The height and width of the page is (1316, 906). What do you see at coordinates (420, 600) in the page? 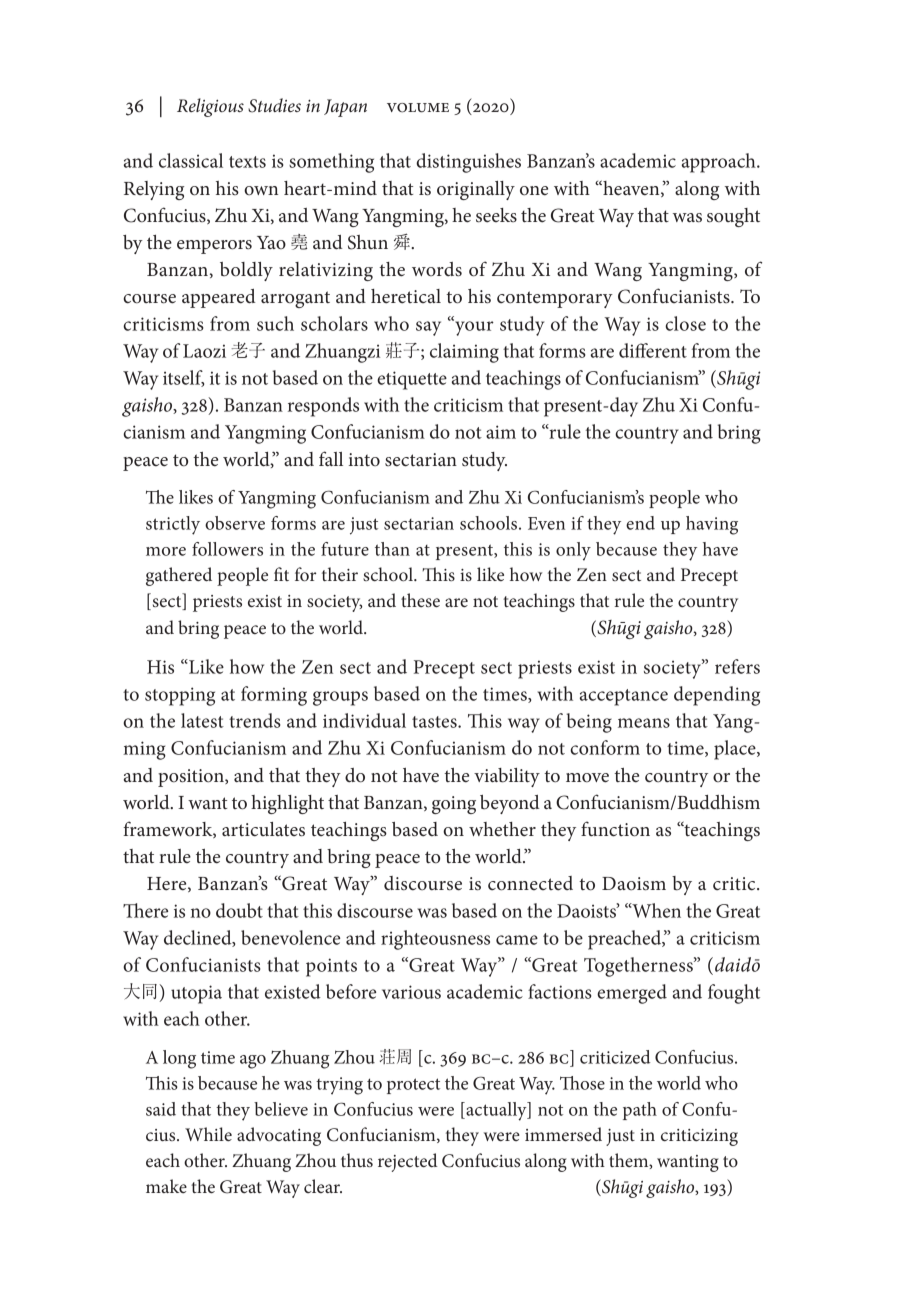
I see `these` at bounding box center [420, 600].
